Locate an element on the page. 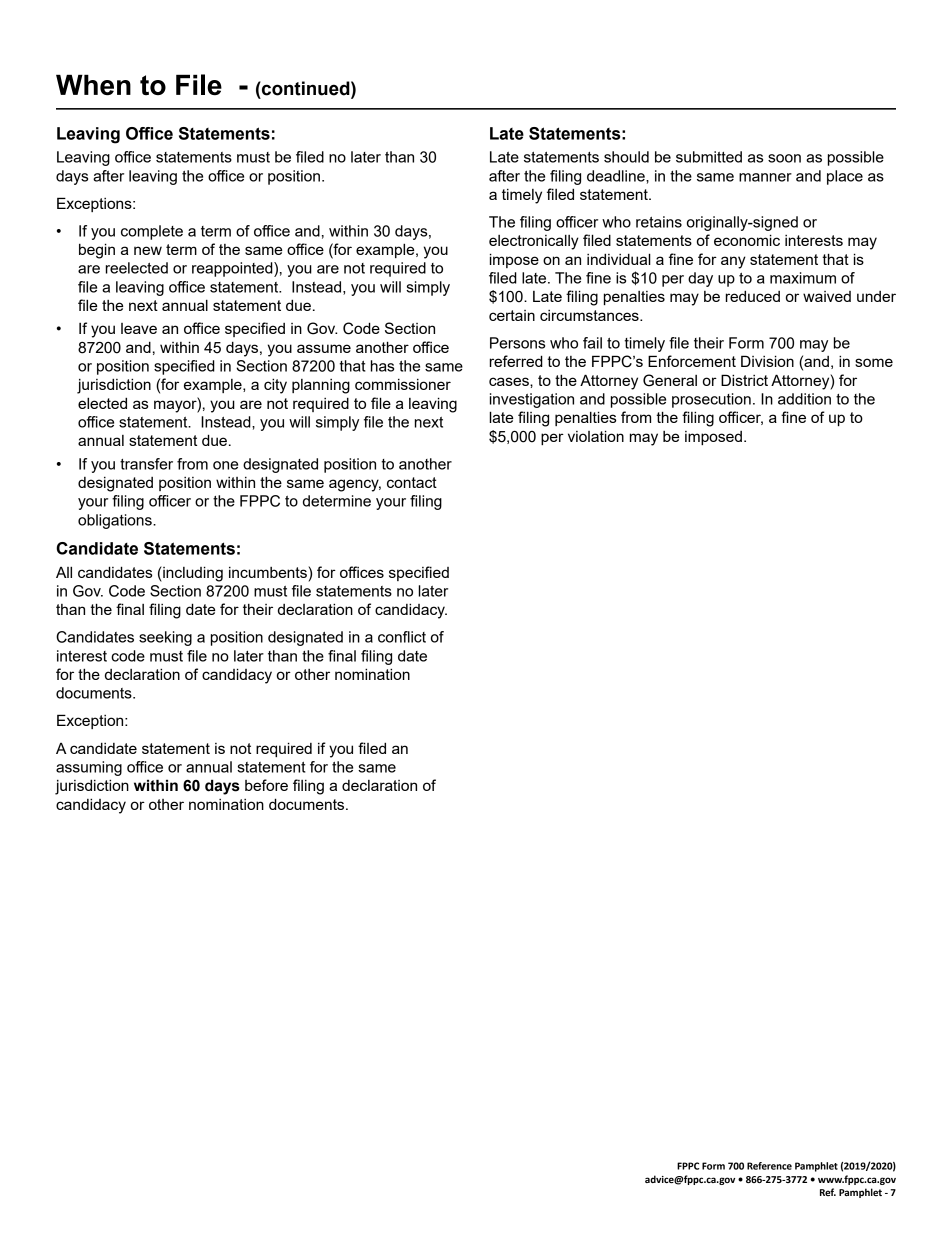 The height and width of the page is (1233, 952). conflict is located at coordinates (402, 637).
